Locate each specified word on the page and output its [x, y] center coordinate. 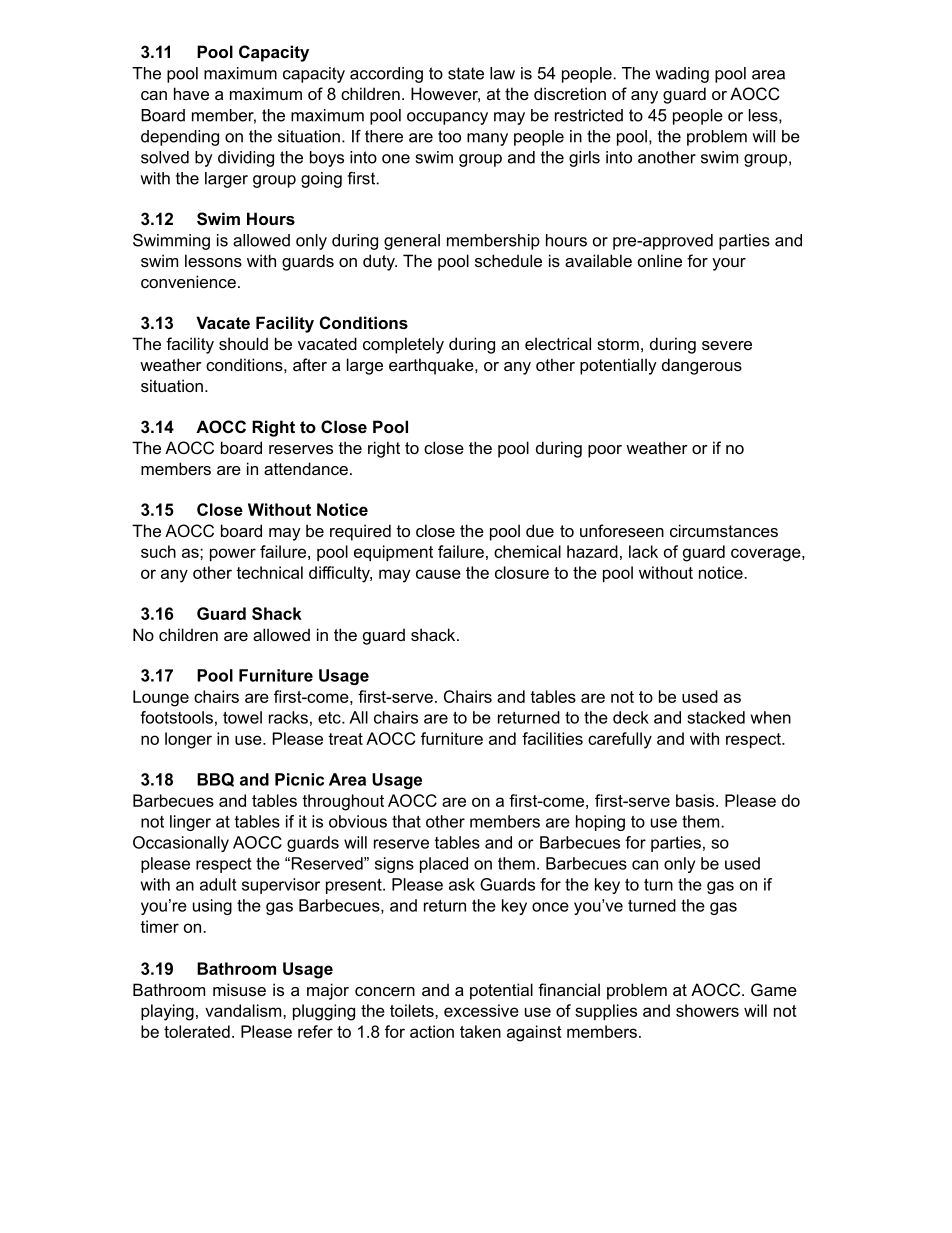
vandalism [244, 1010]
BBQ [215, 780]
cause [438, 574]
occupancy [447, 118]
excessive [481, 1010]
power [233, 554]
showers [707, 1010]
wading [682, 75]
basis [696, 800]
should [243, 343]
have [191, 93]
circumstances [724, 530]
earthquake [432, 366]
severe [727, 345]
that [406, 821]
